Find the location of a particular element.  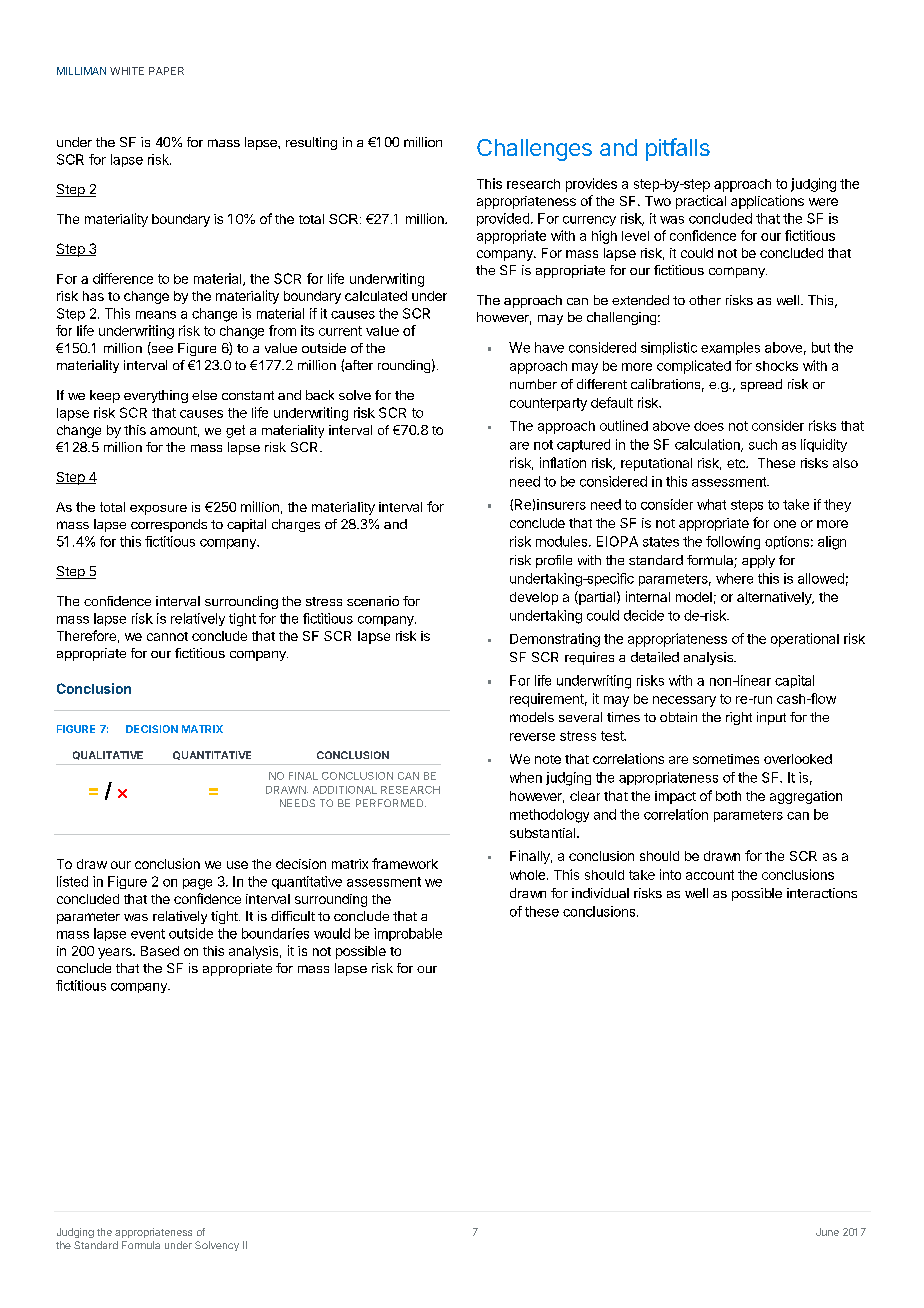

improbable is located at coordinates (408, 934).
